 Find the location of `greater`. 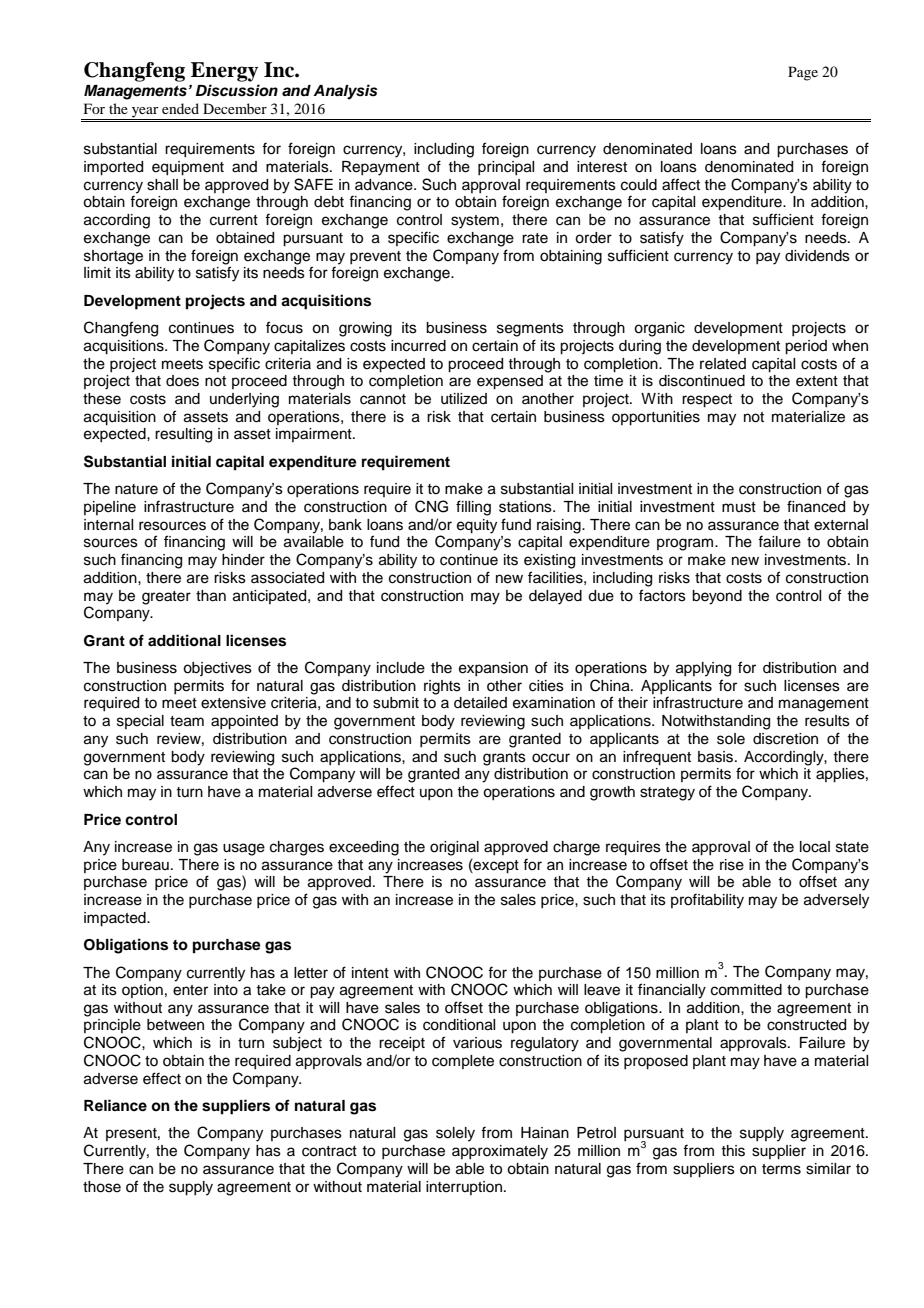

greater is located at coordinates (166, 598).
